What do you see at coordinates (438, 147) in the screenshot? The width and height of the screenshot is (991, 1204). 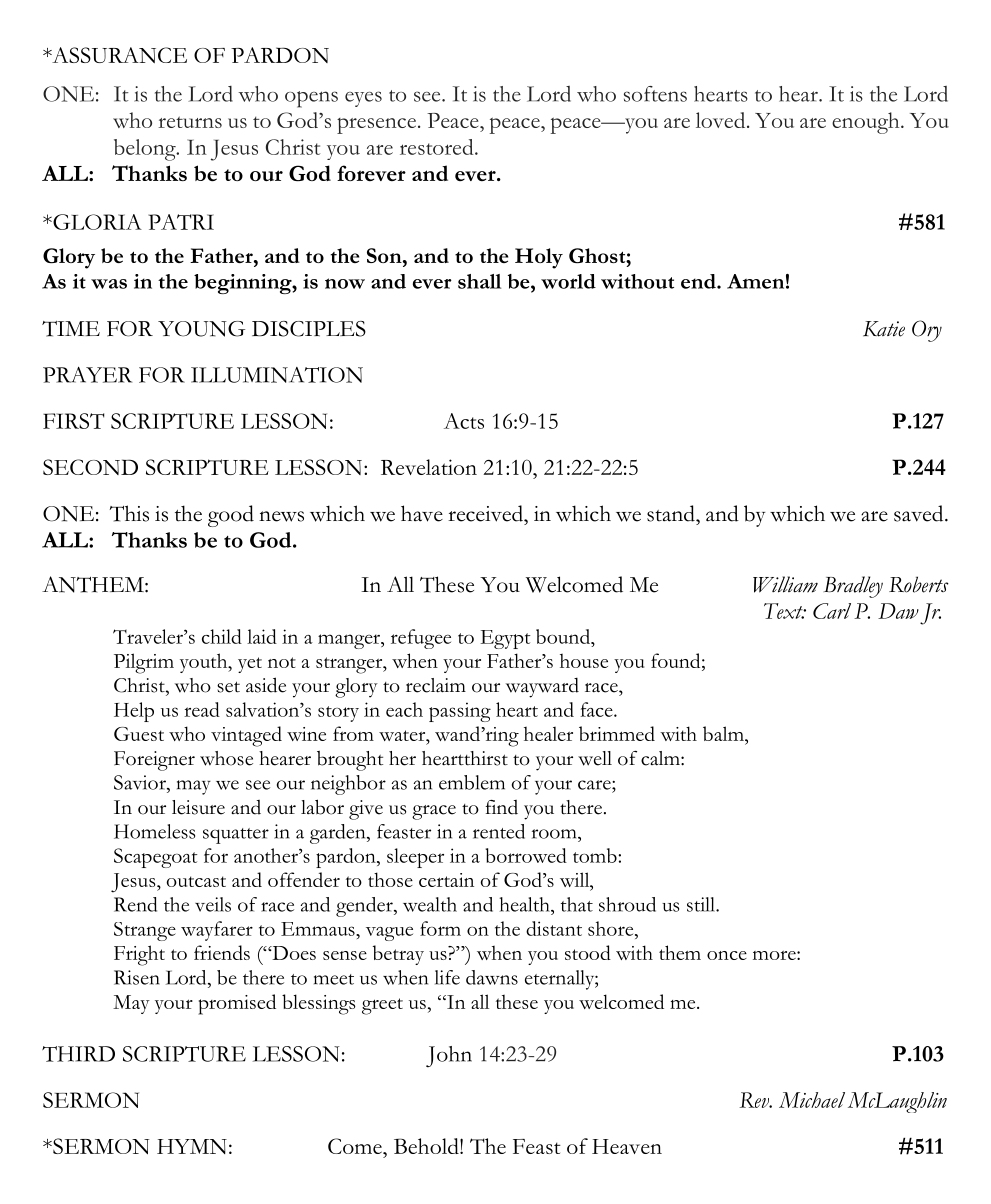 I see `restored` at bounding box center [438, 147].
